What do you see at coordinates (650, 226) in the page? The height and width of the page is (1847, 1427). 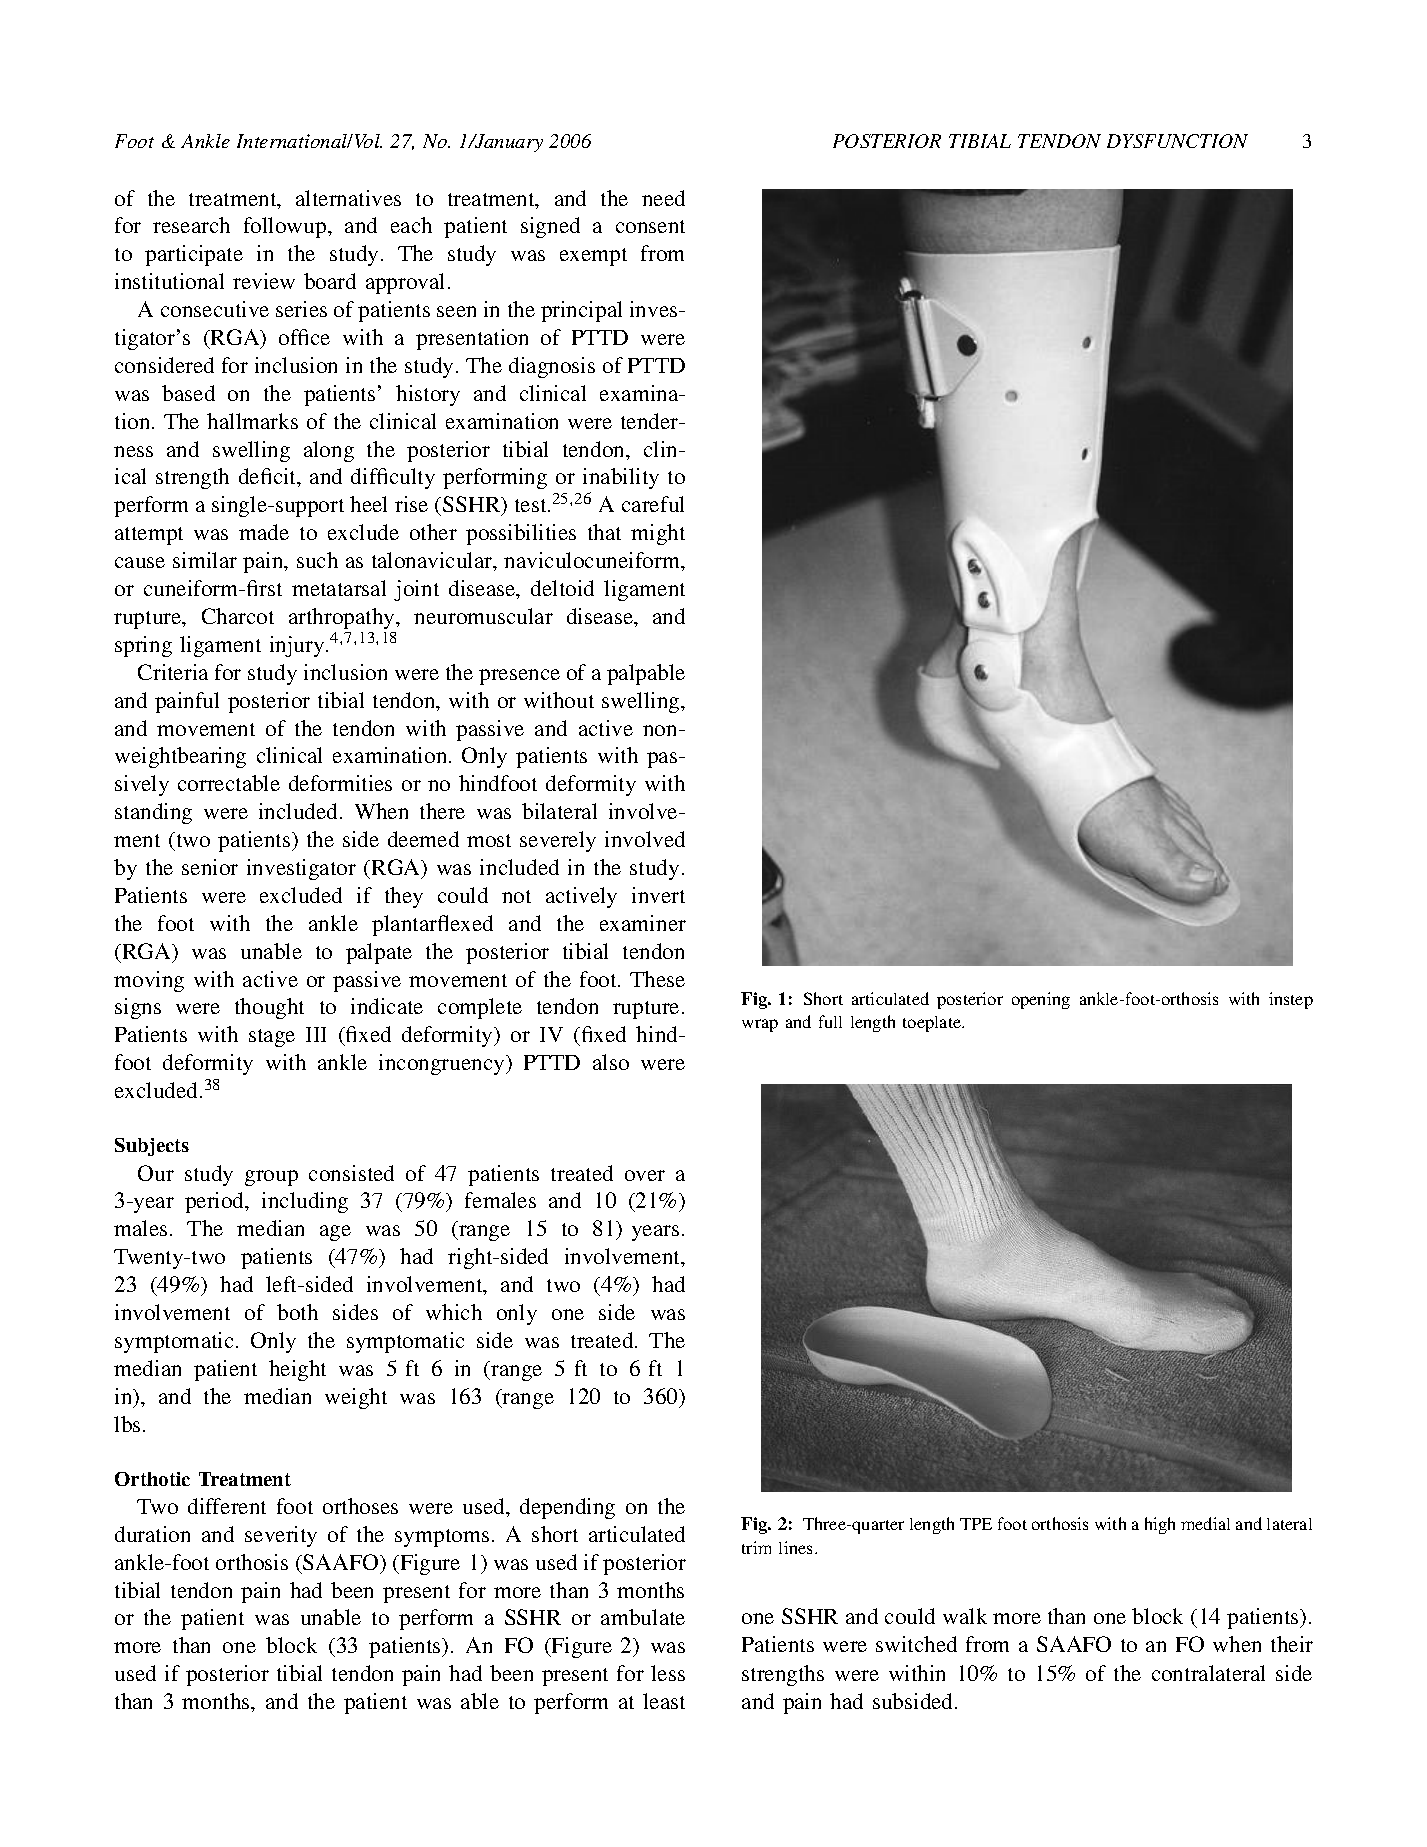 I see `consent` at bounding box center [650, 226].
